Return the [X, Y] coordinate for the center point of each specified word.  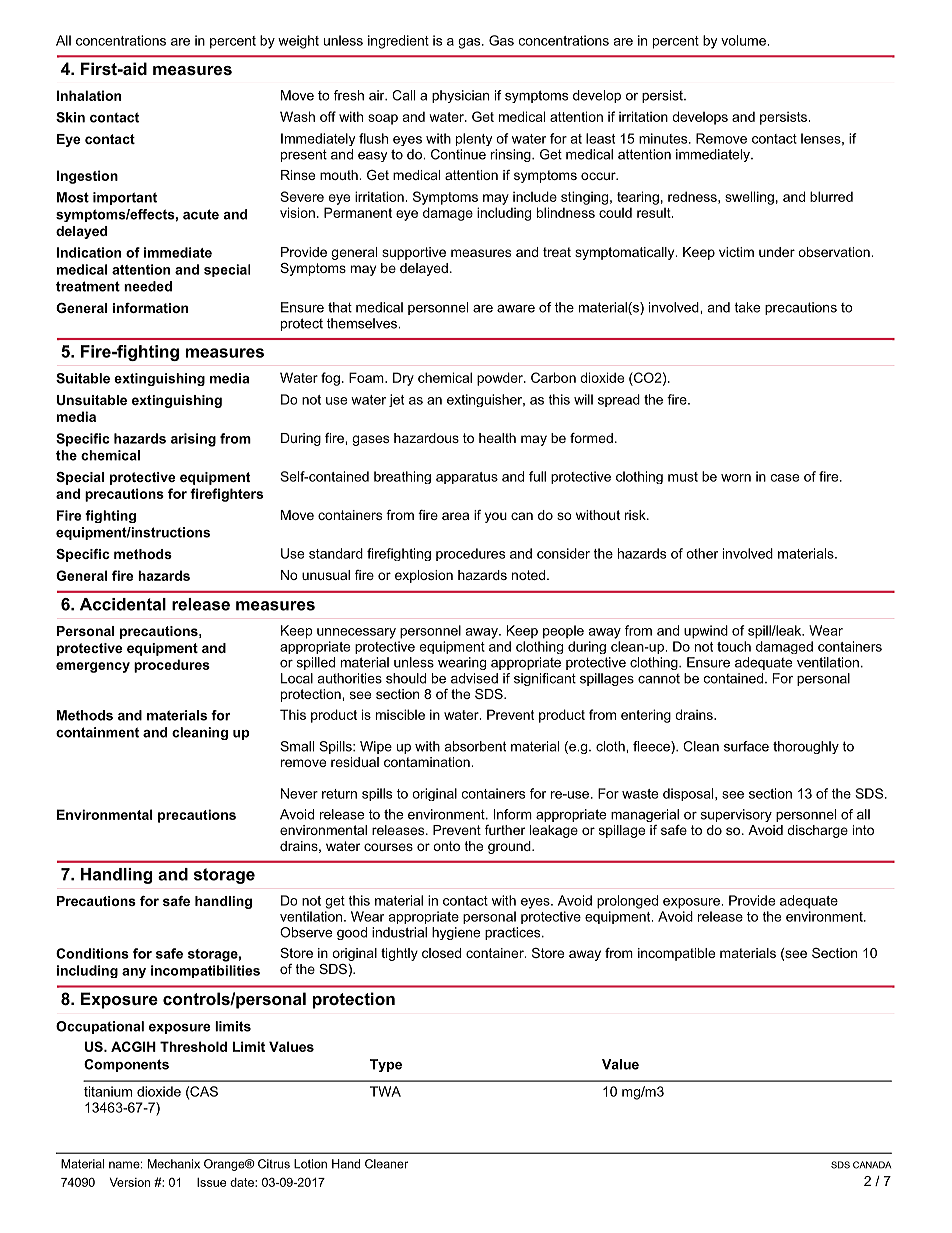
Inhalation [89, 95]
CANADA [872, 1165]
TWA [385, 1091]
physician [460, 96]
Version [130, 1182]
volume [744, 40]
